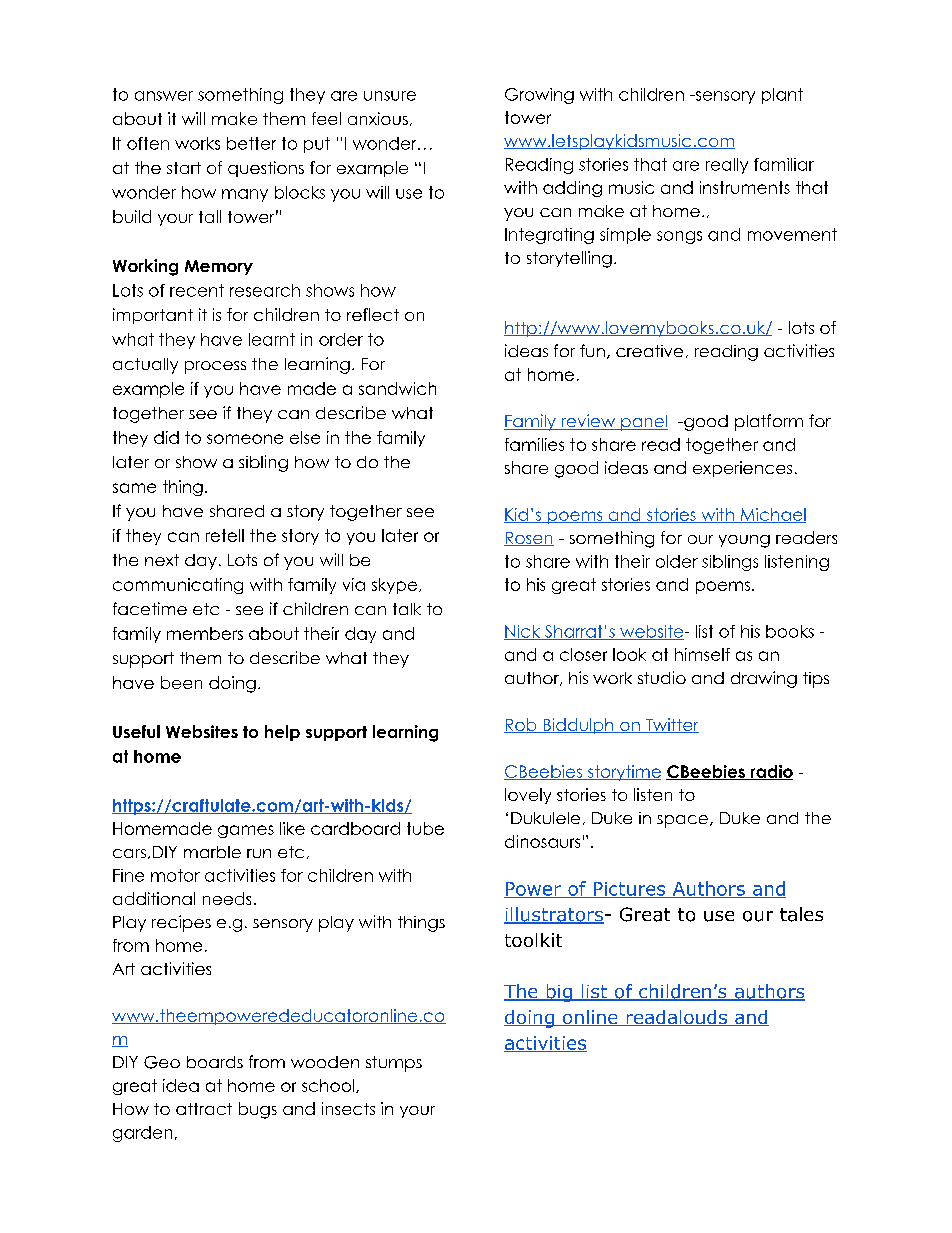 Image resolution: width=952 pixels, height=1233 pixels. Describe the element at coordinates (251, 143) in the image. I see `better` at that location.
